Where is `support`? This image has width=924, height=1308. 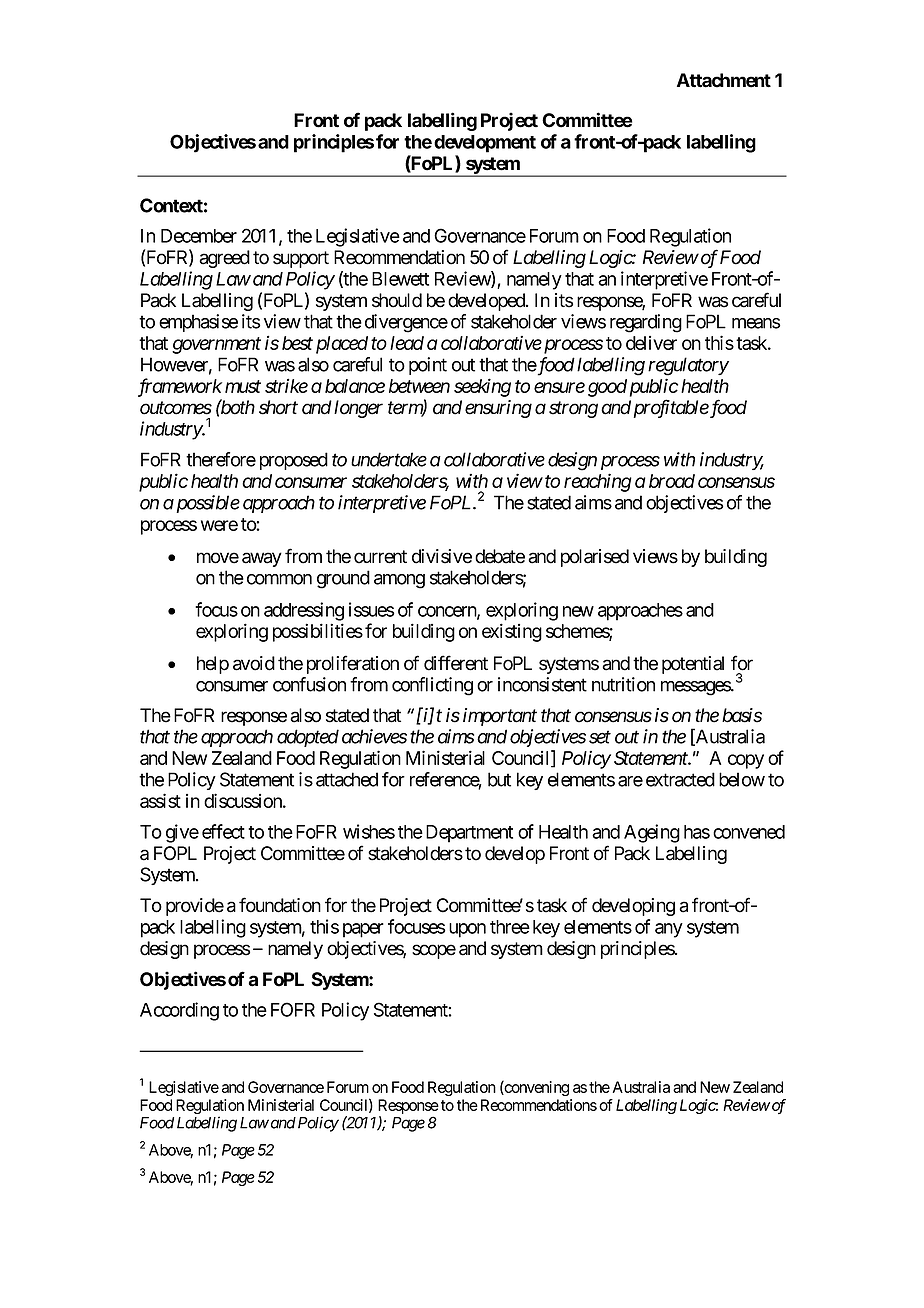 support is located at coordinates (301, 259).
